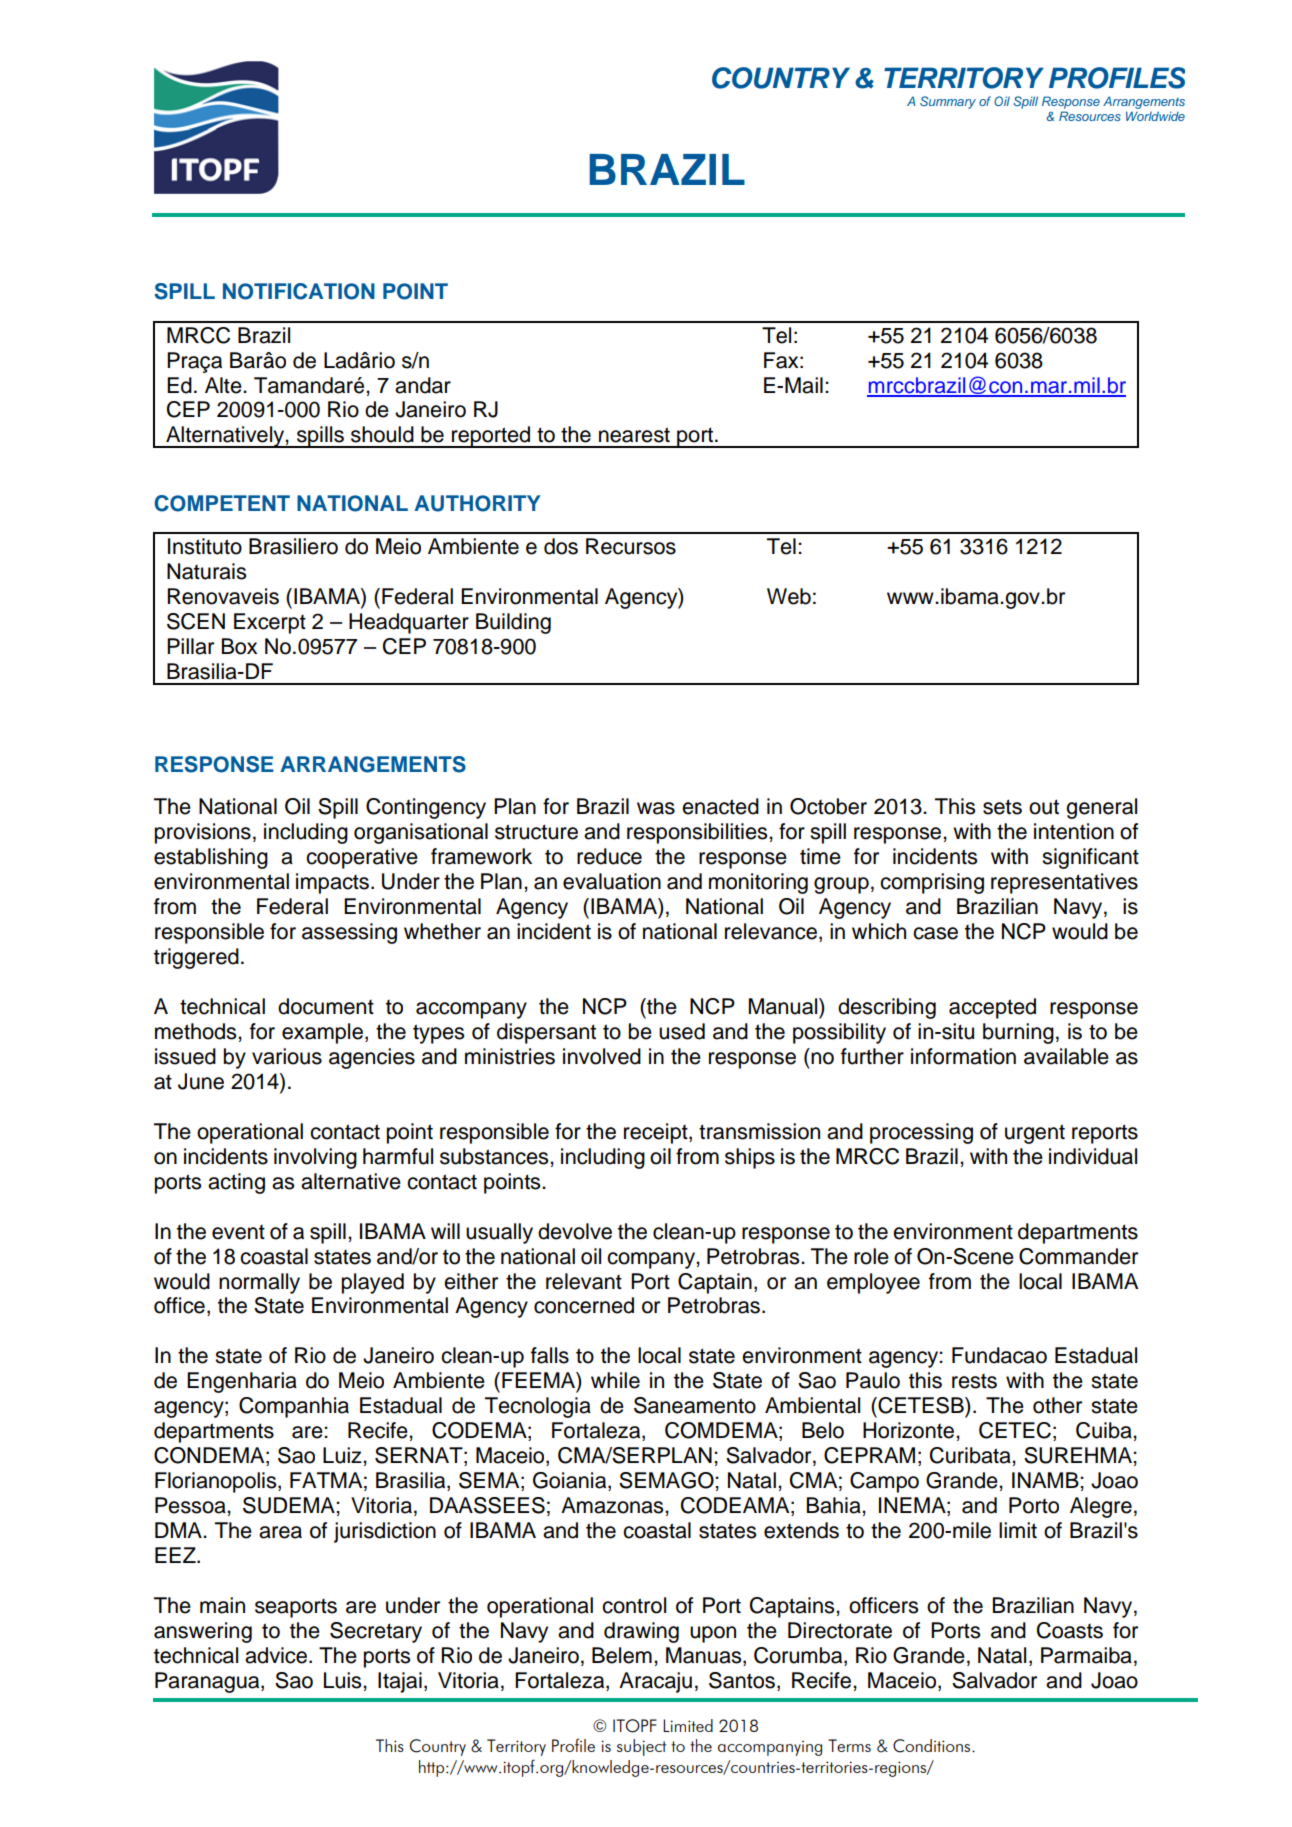  What do you see at coordinates (948, 102) in the screenshot?
I see `Summary` at bounding box center [948, 102].
